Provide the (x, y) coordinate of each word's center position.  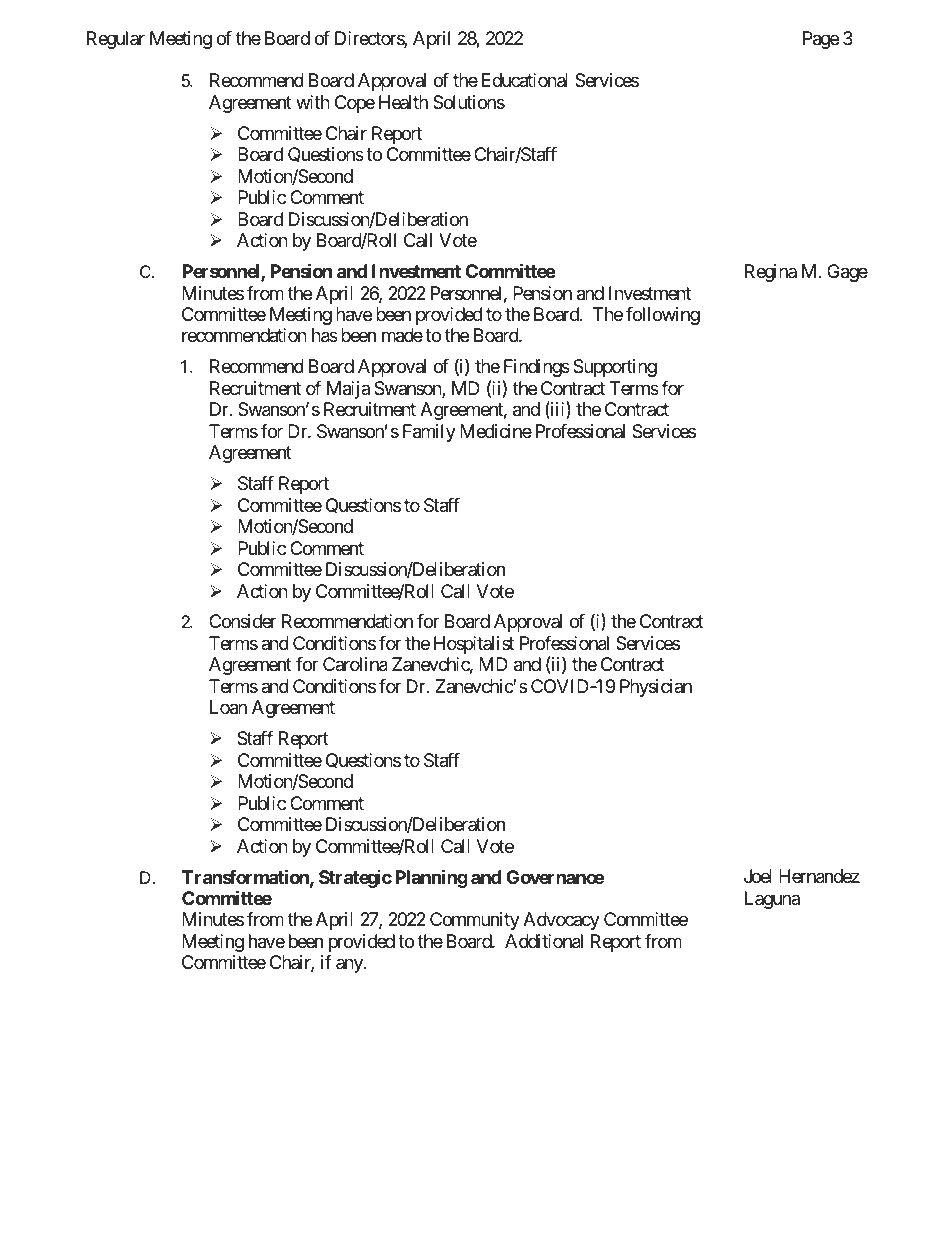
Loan (228, 707)
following (663, 316)
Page (821, 40)
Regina (771, 273)
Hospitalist (474, 645)
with (313, 102)
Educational (525, 80)
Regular (116, 40)
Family (429, 433)
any (350, 966)
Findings (537, 368)
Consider (242, 621)
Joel (758, 876)
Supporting (615, 368)
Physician (656, 688)
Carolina (355, 664)
